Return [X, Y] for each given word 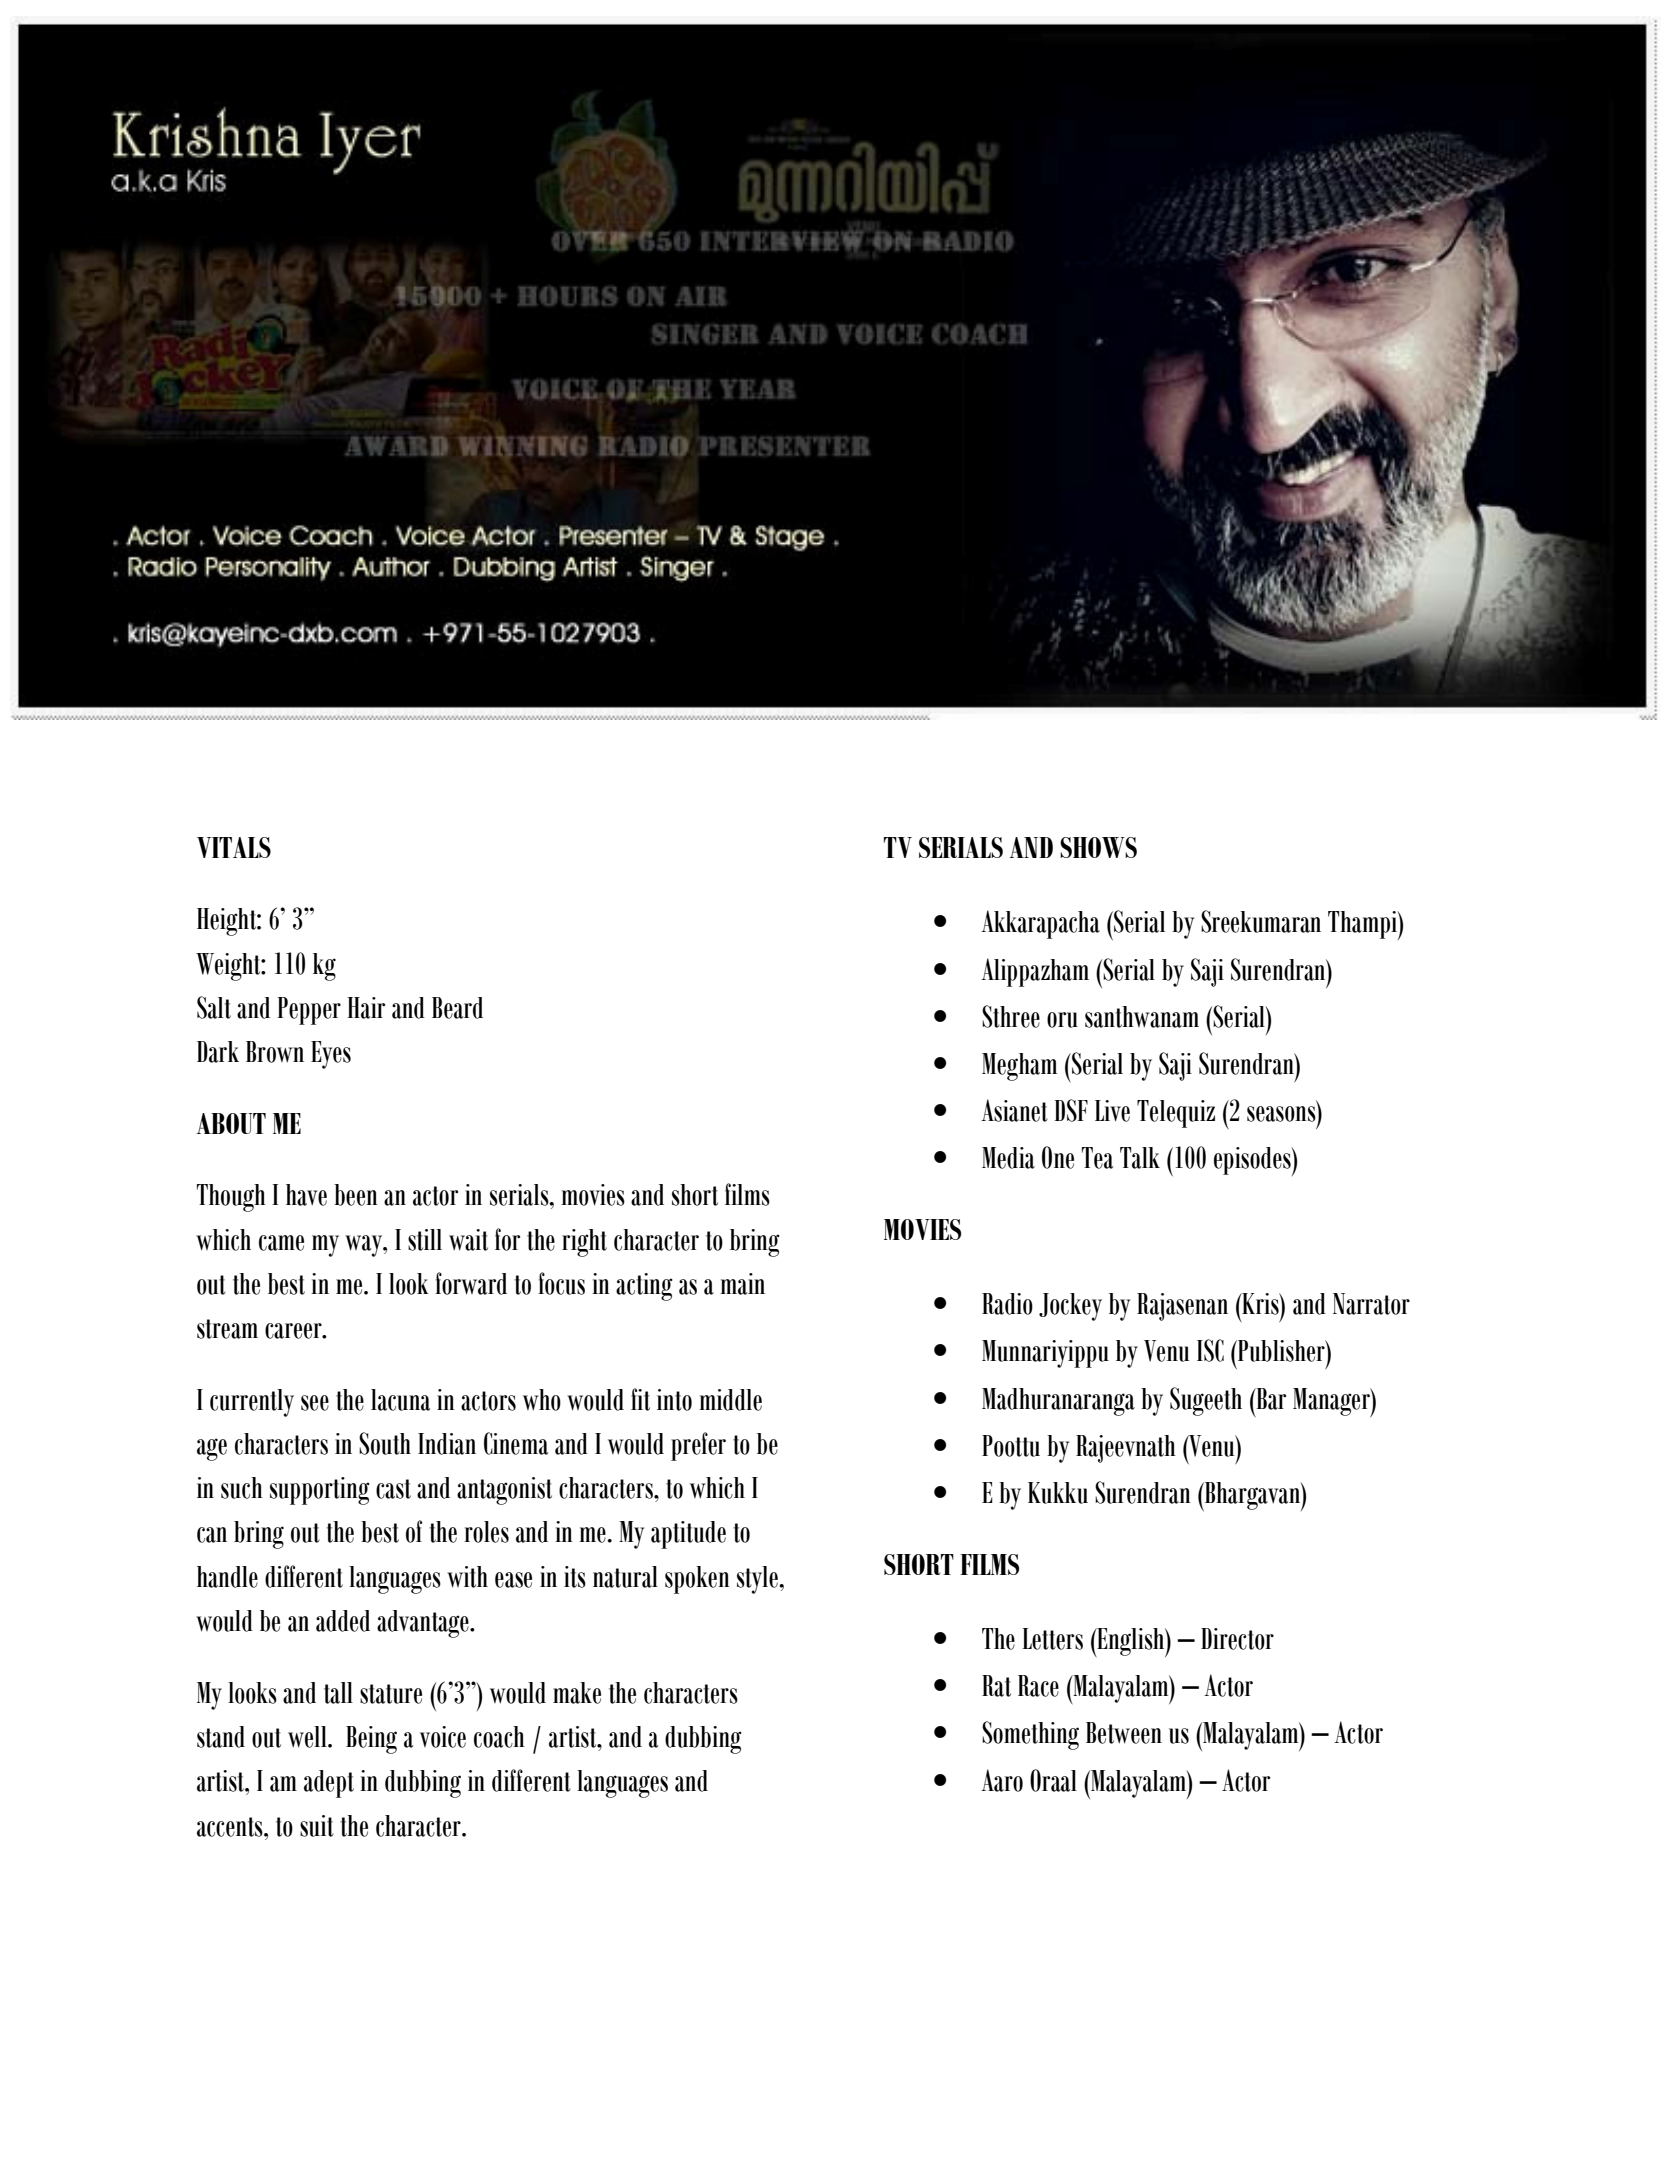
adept [329, 1784]
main [742, 1284]
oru [1062, 1020]
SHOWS [1098, 847]
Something [1030, 1735]
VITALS [234, 847]
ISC [1210, 1350]
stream [227, 1329]
